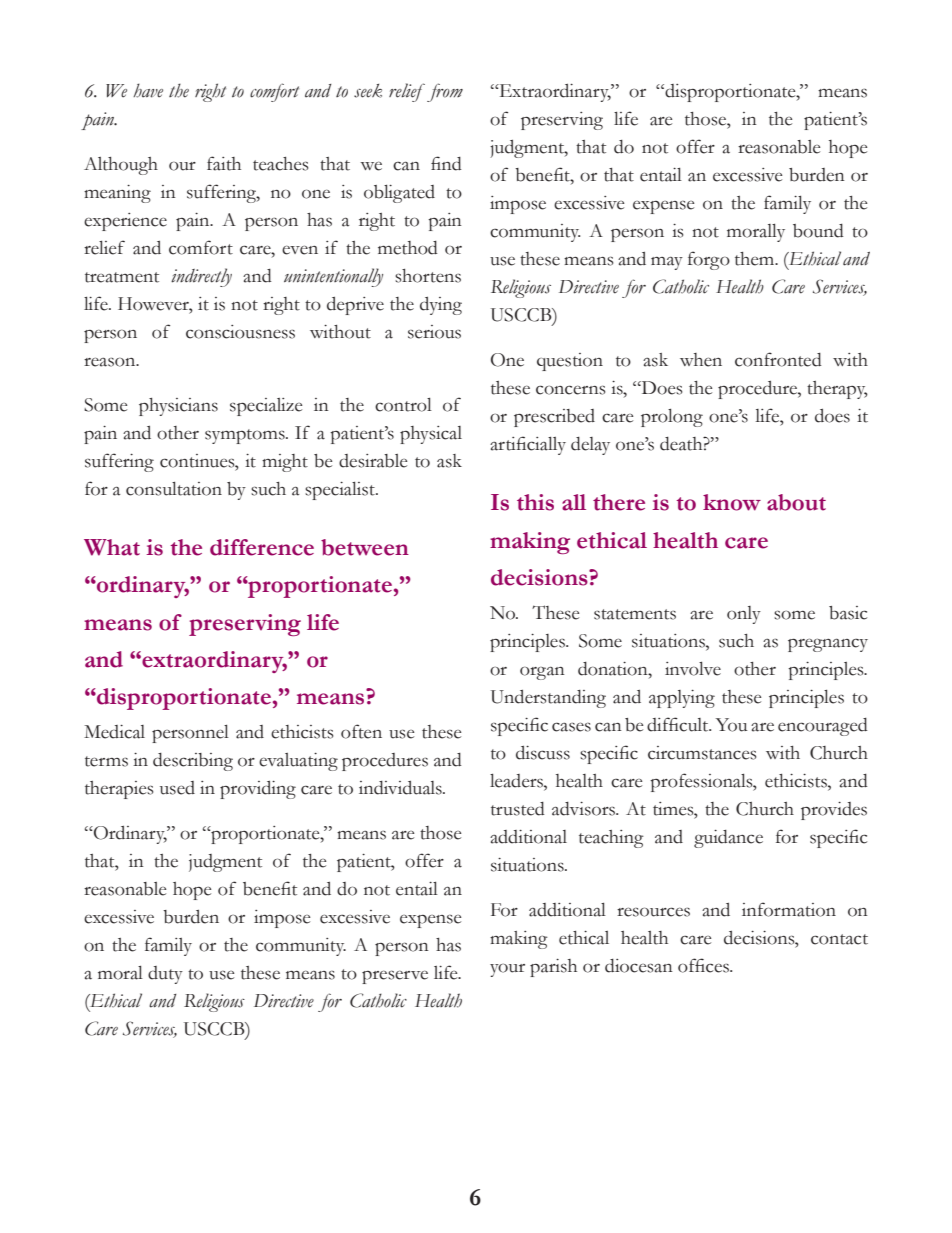 The height and width of the screenshot is (1233, 952). What do you see at coordinates (114, 732) in the screenshot?
I see `Medical` at bounding box center [114, 732].
